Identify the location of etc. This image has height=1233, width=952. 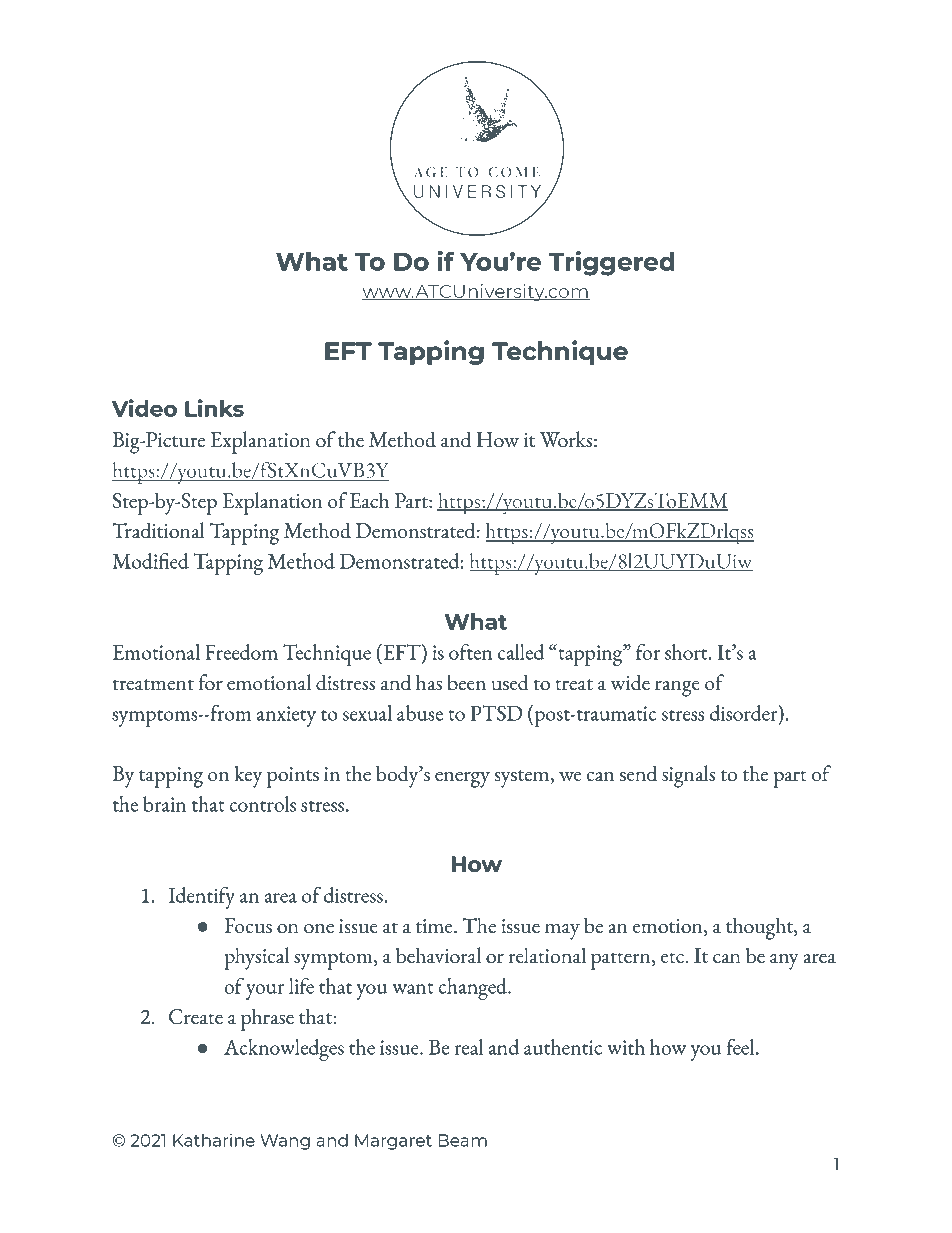
(672, 957).
